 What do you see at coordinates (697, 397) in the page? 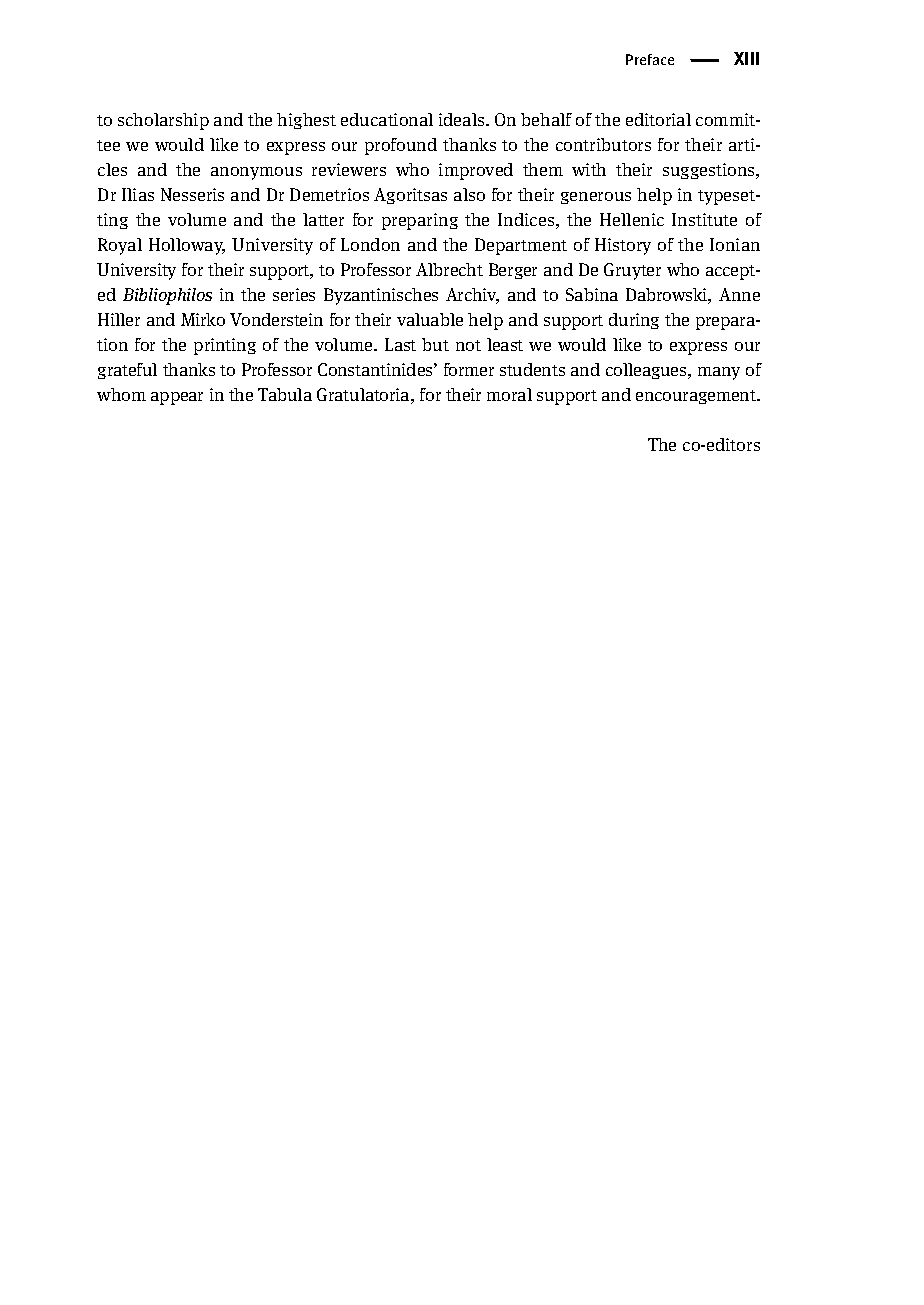
I see `encouragement` at bounding box center [697, 397].
